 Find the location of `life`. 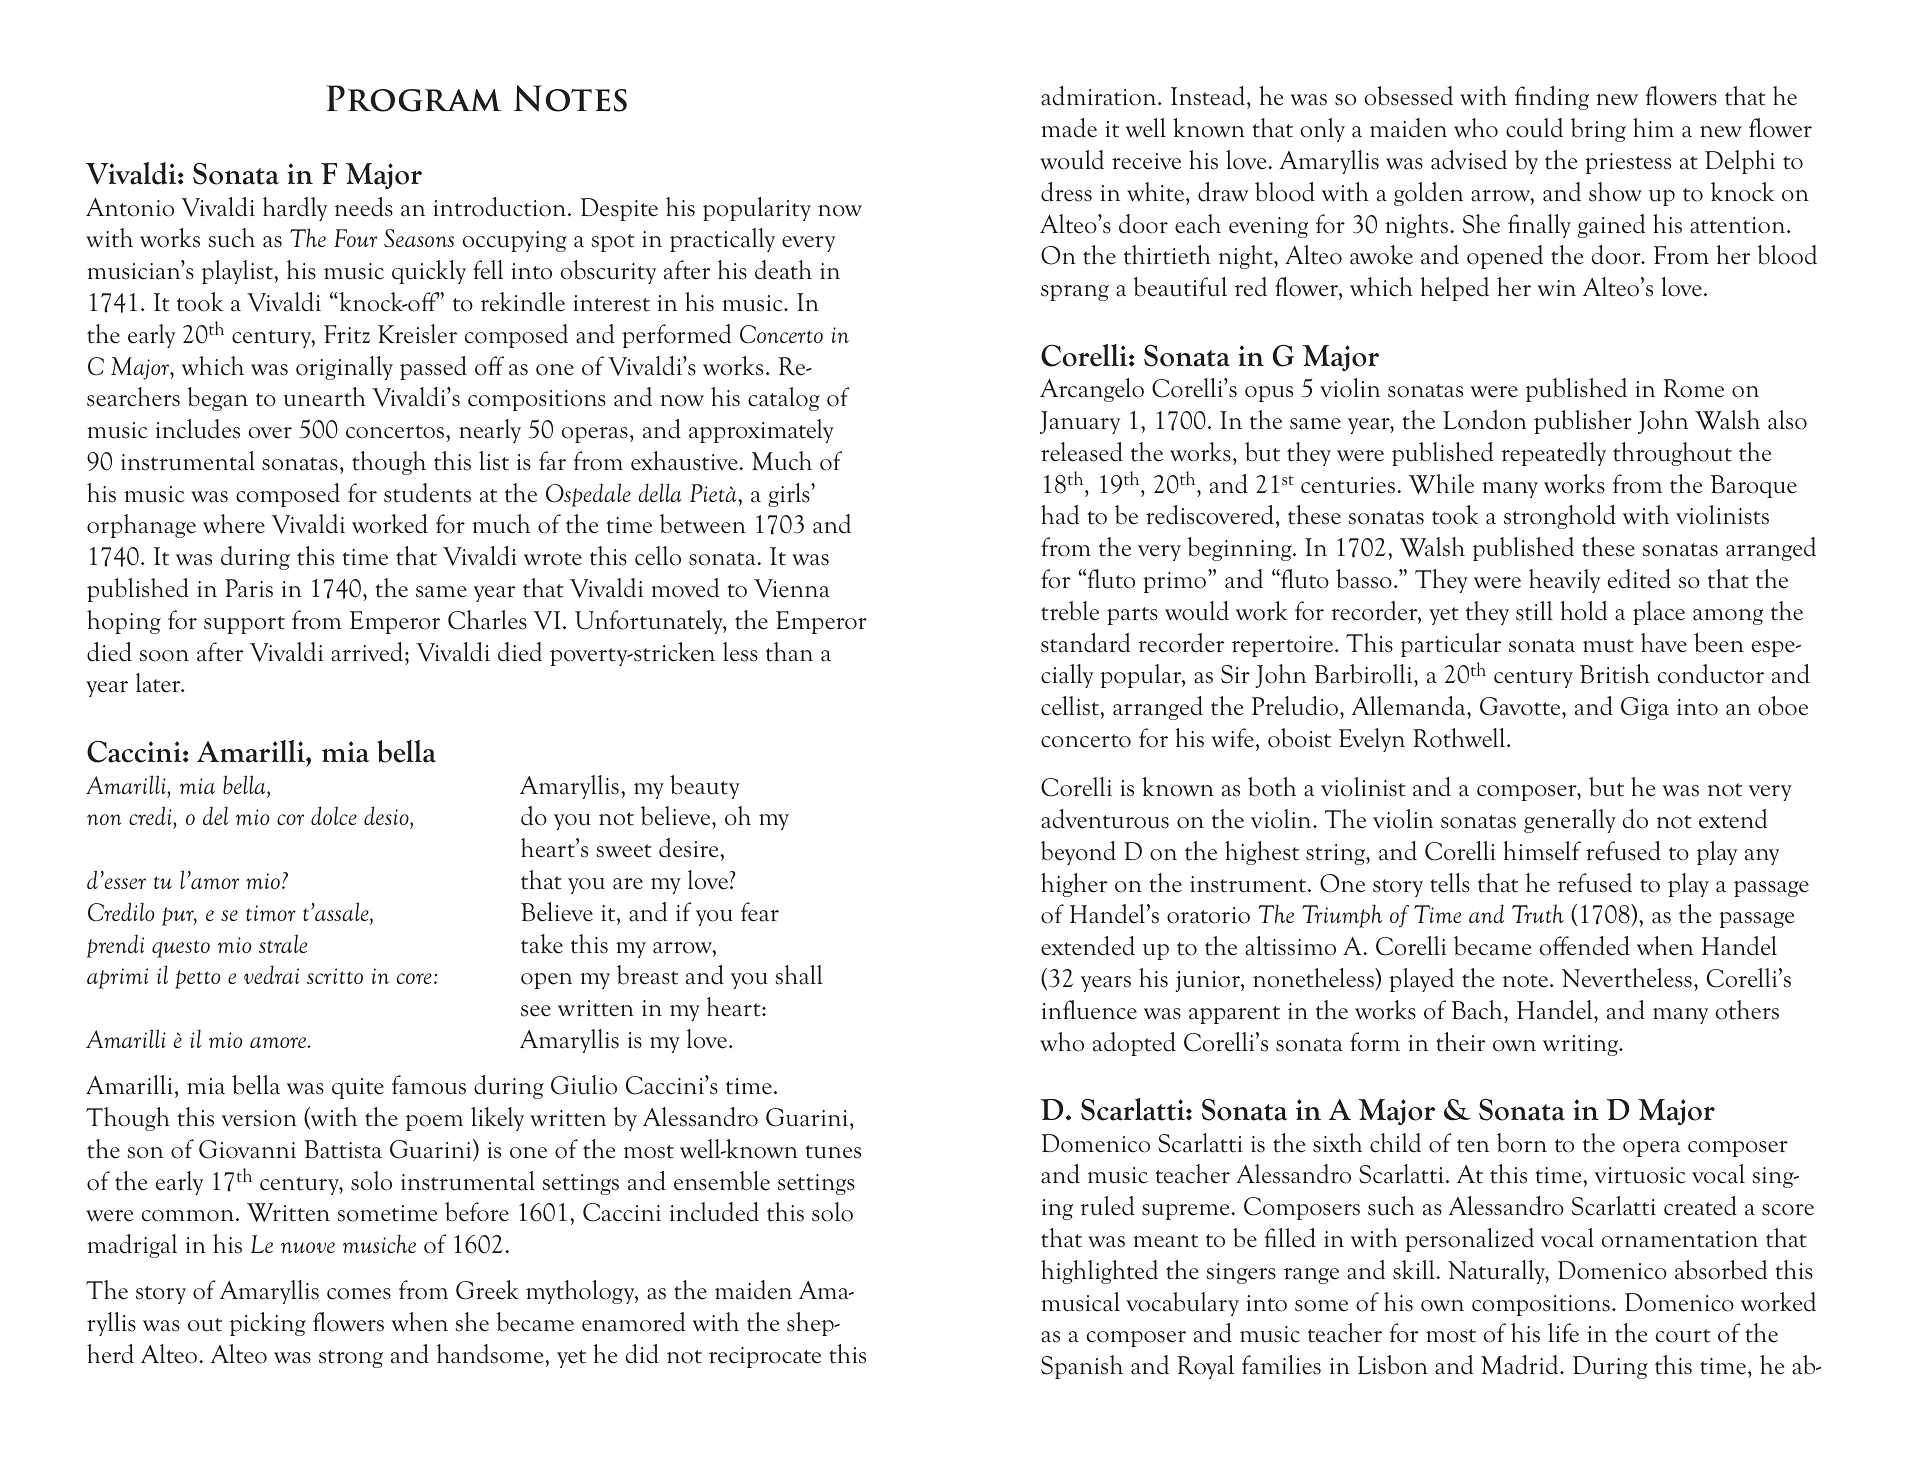

life is located at coordinates (1563, 1333).
